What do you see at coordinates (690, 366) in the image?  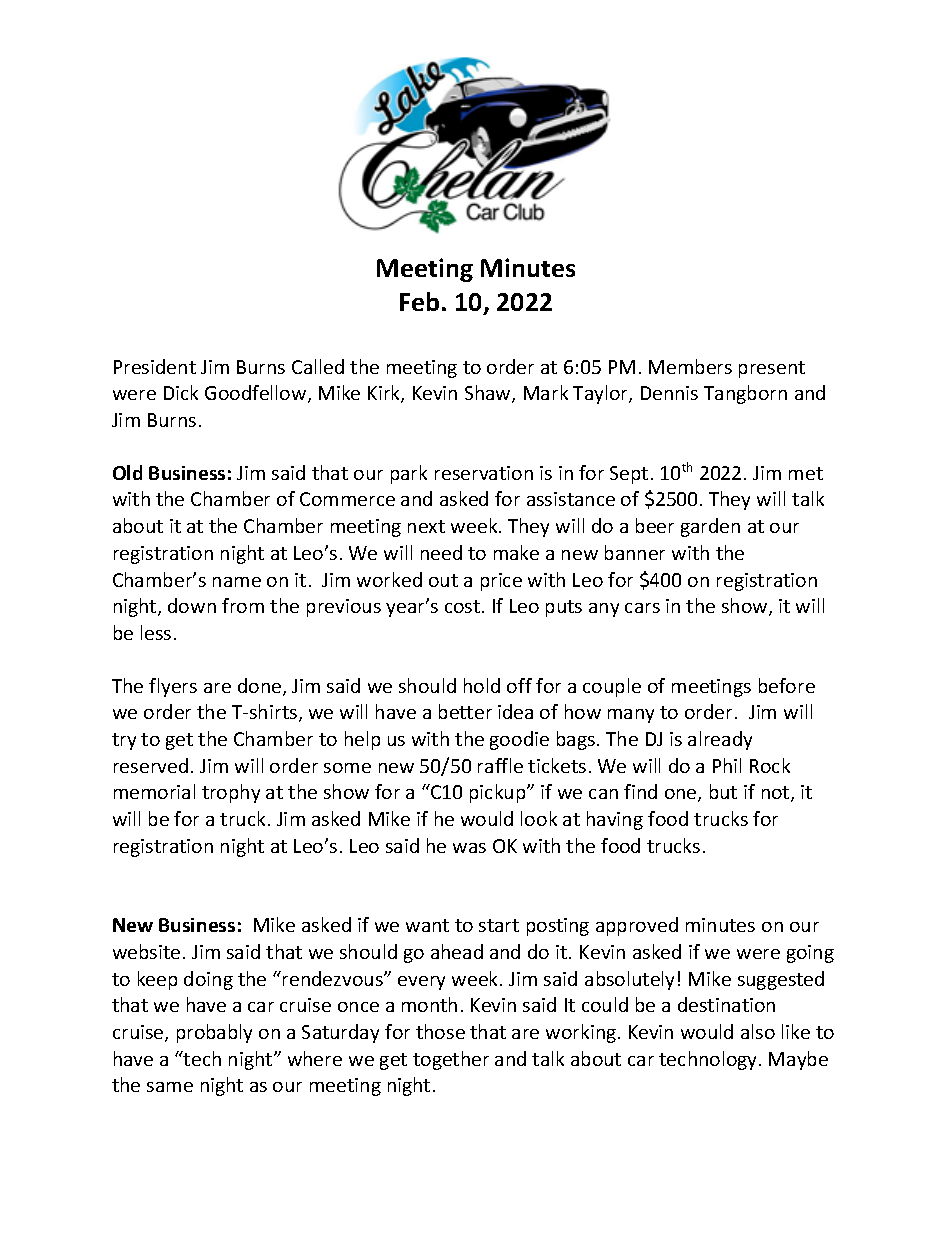 I see `Members` at bounding box center [690, 366].
